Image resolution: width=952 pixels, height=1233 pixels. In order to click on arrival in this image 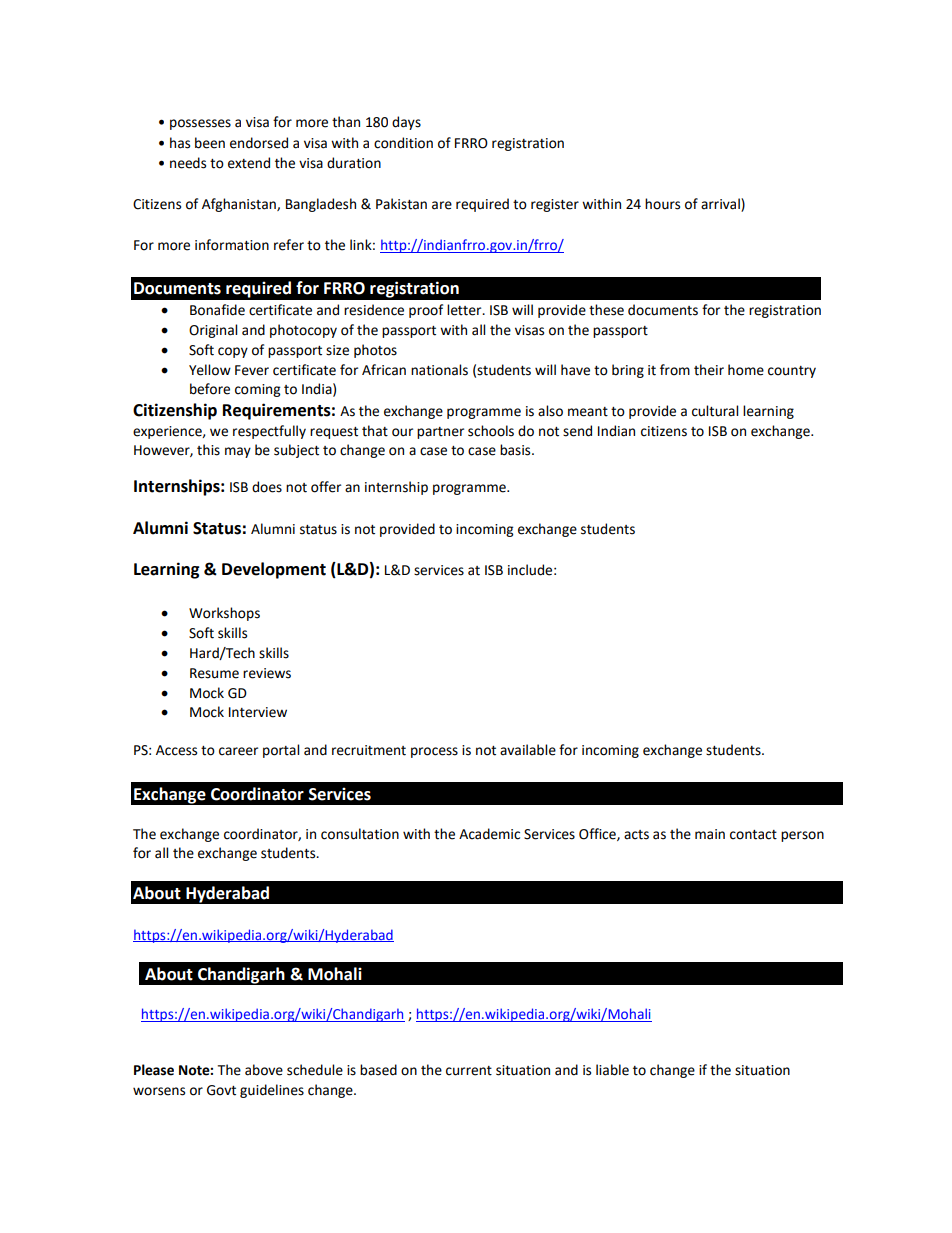, I will do `click(721, 205)`.
